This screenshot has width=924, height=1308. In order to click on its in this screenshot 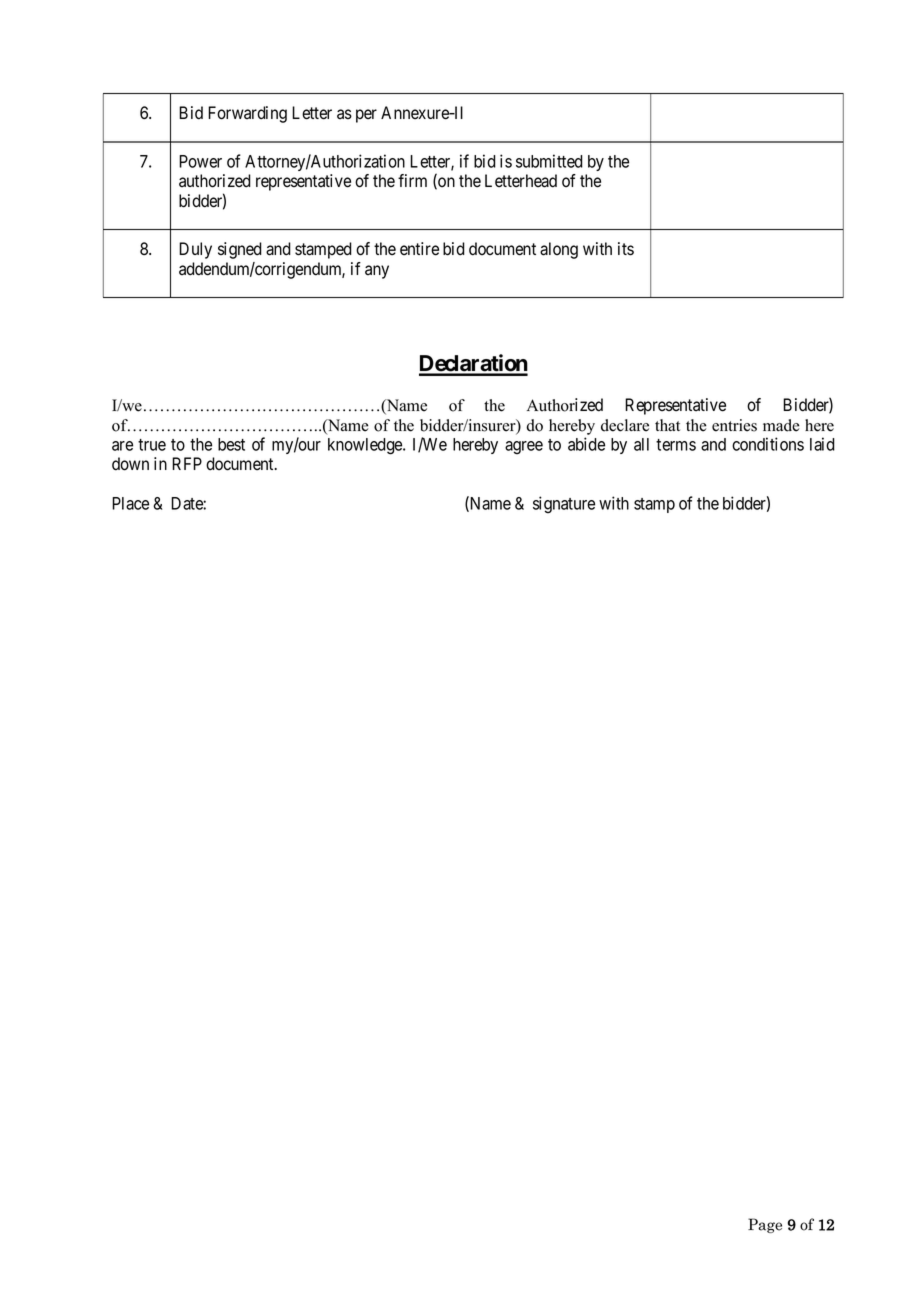, I will do `click(626, 249)`.
